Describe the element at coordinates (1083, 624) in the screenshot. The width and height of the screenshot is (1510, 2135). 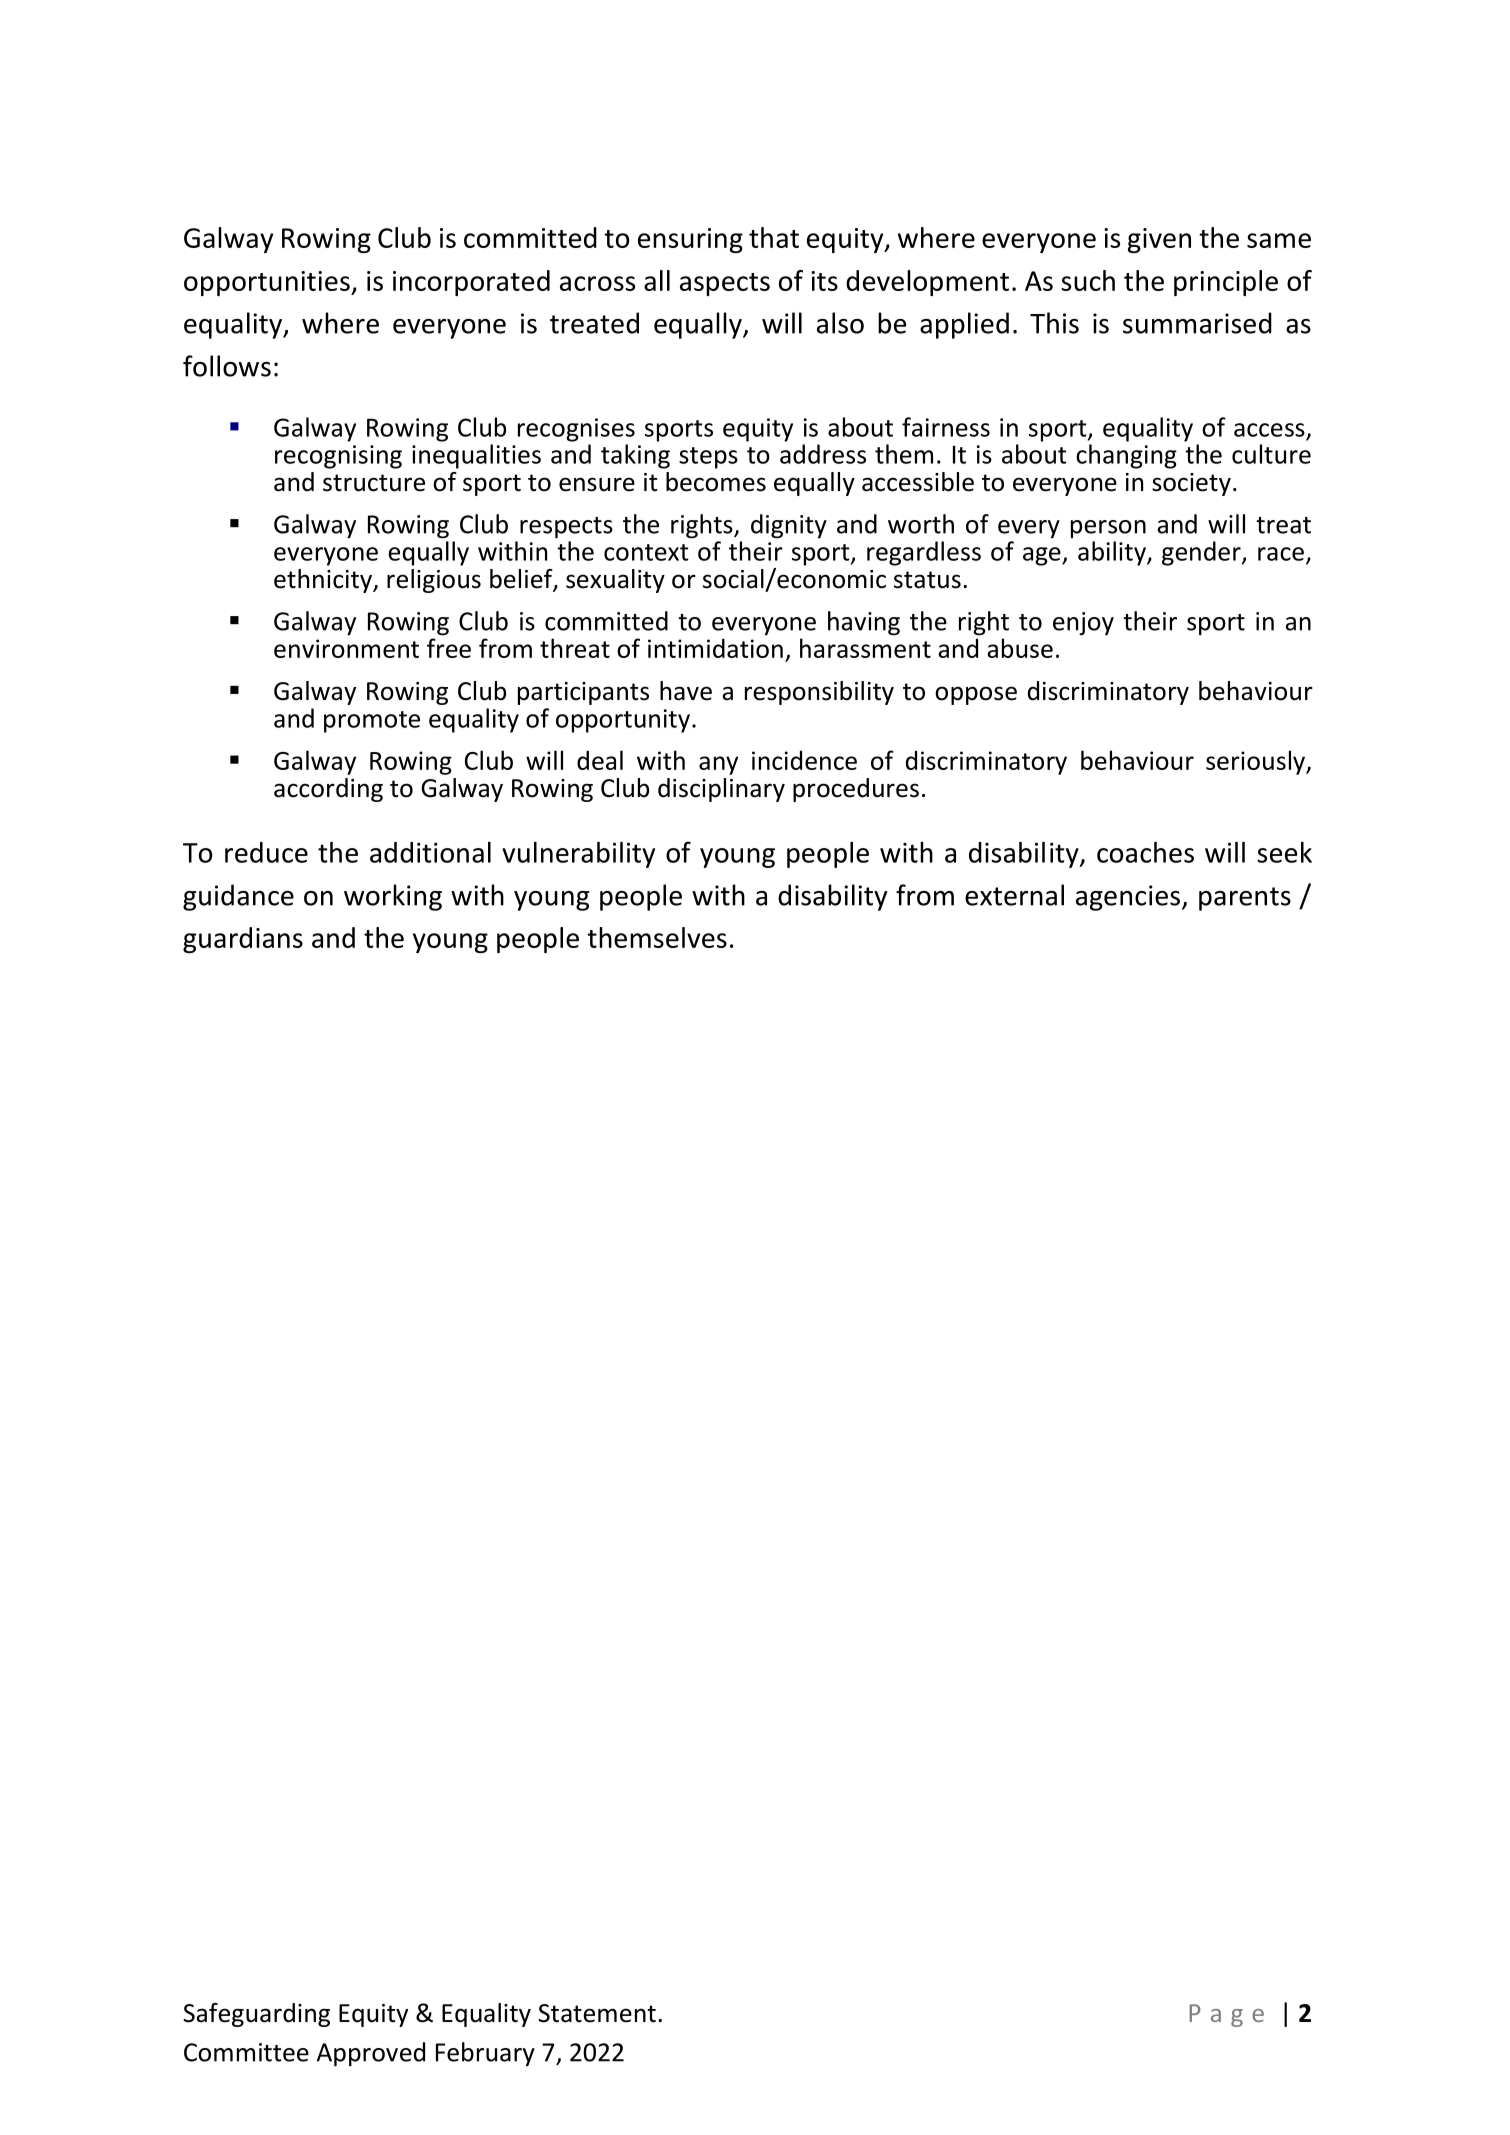
I see `enjoy` at that location.
